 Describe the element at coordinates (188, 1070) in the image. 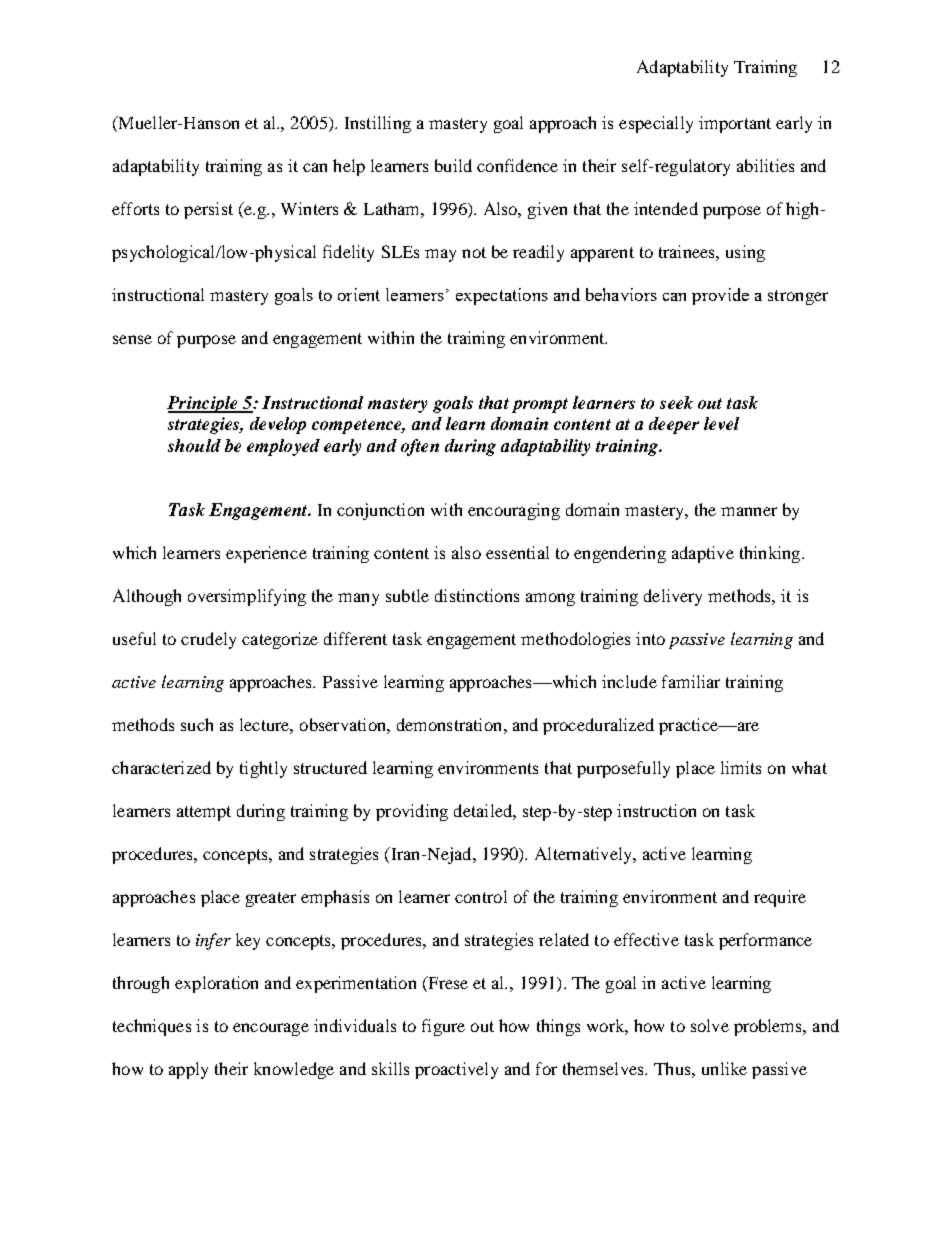

I see `apply` at that location.
